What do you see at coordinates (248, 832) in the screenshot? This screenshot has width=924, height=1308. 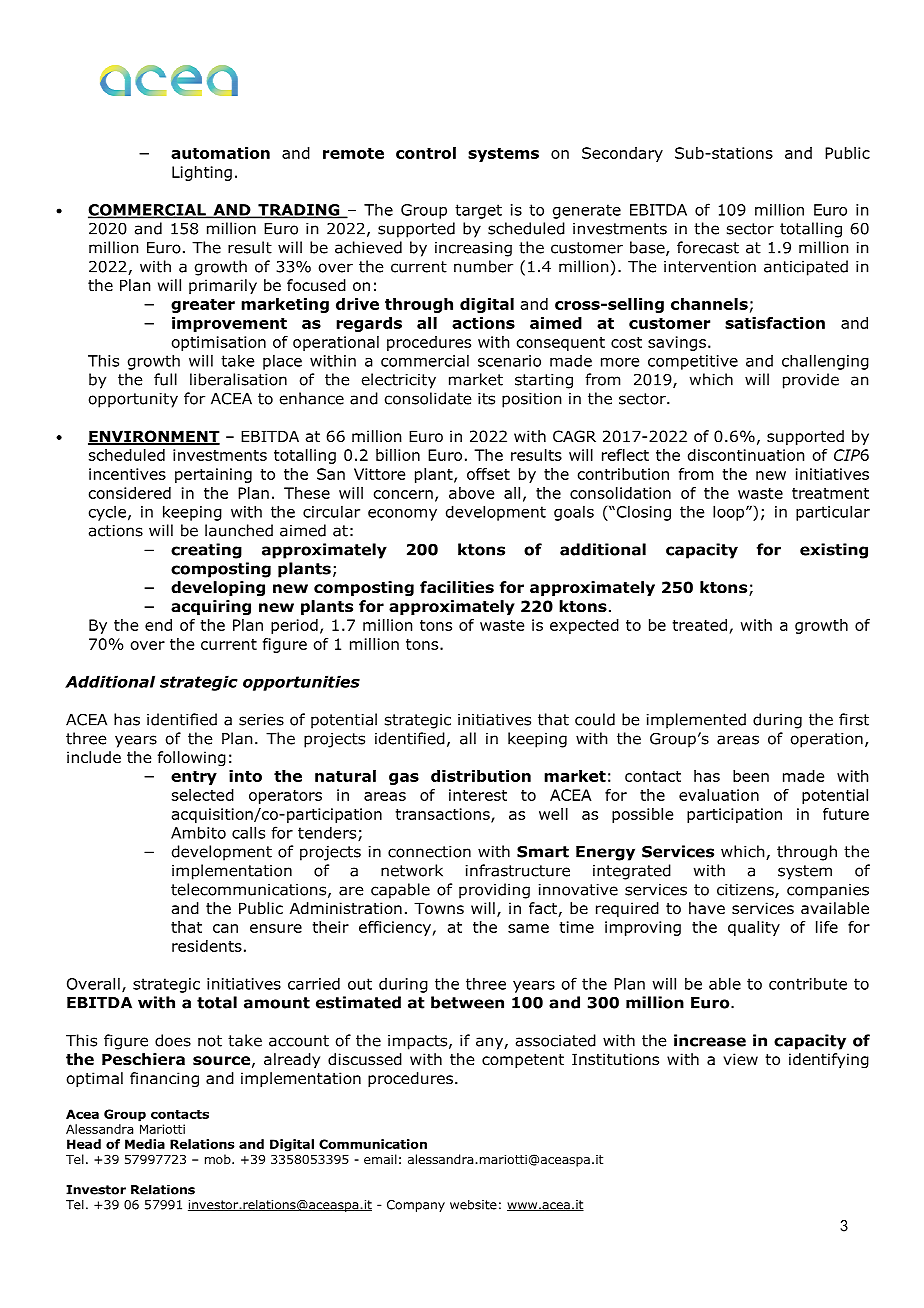 I see `calls` at bounding box center [248, 832].
